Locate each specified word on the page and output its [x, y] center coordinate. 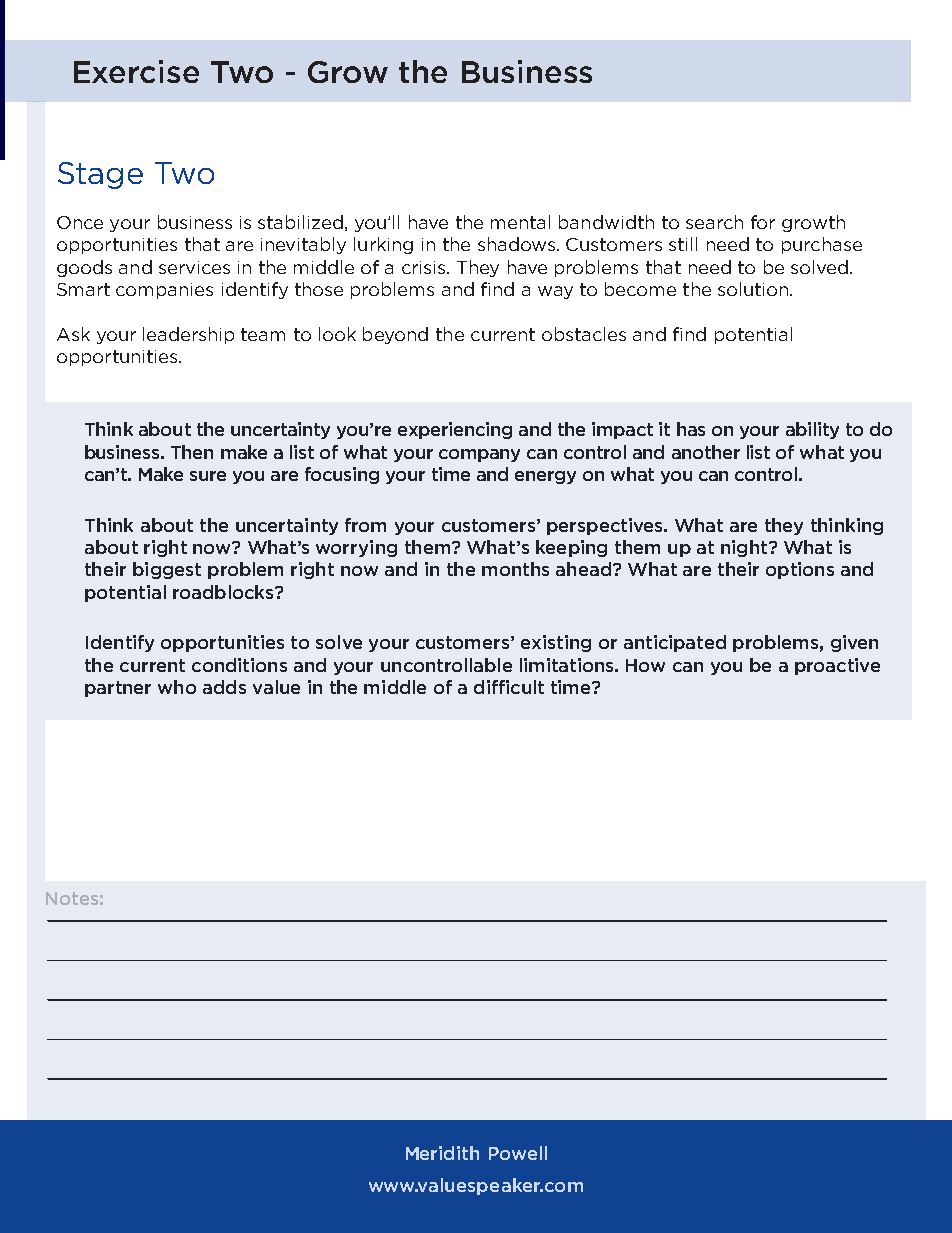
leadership [188, 335]
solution [754, 289]
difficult [509, 687]
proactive [837, 666]
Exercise [136, 71]
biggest [167, 570]
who [177, 687]
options [800, 570]
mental [520, 222]
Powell [518, 1153]
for [763, 222]
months [515, 569]
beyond [395, 335]
